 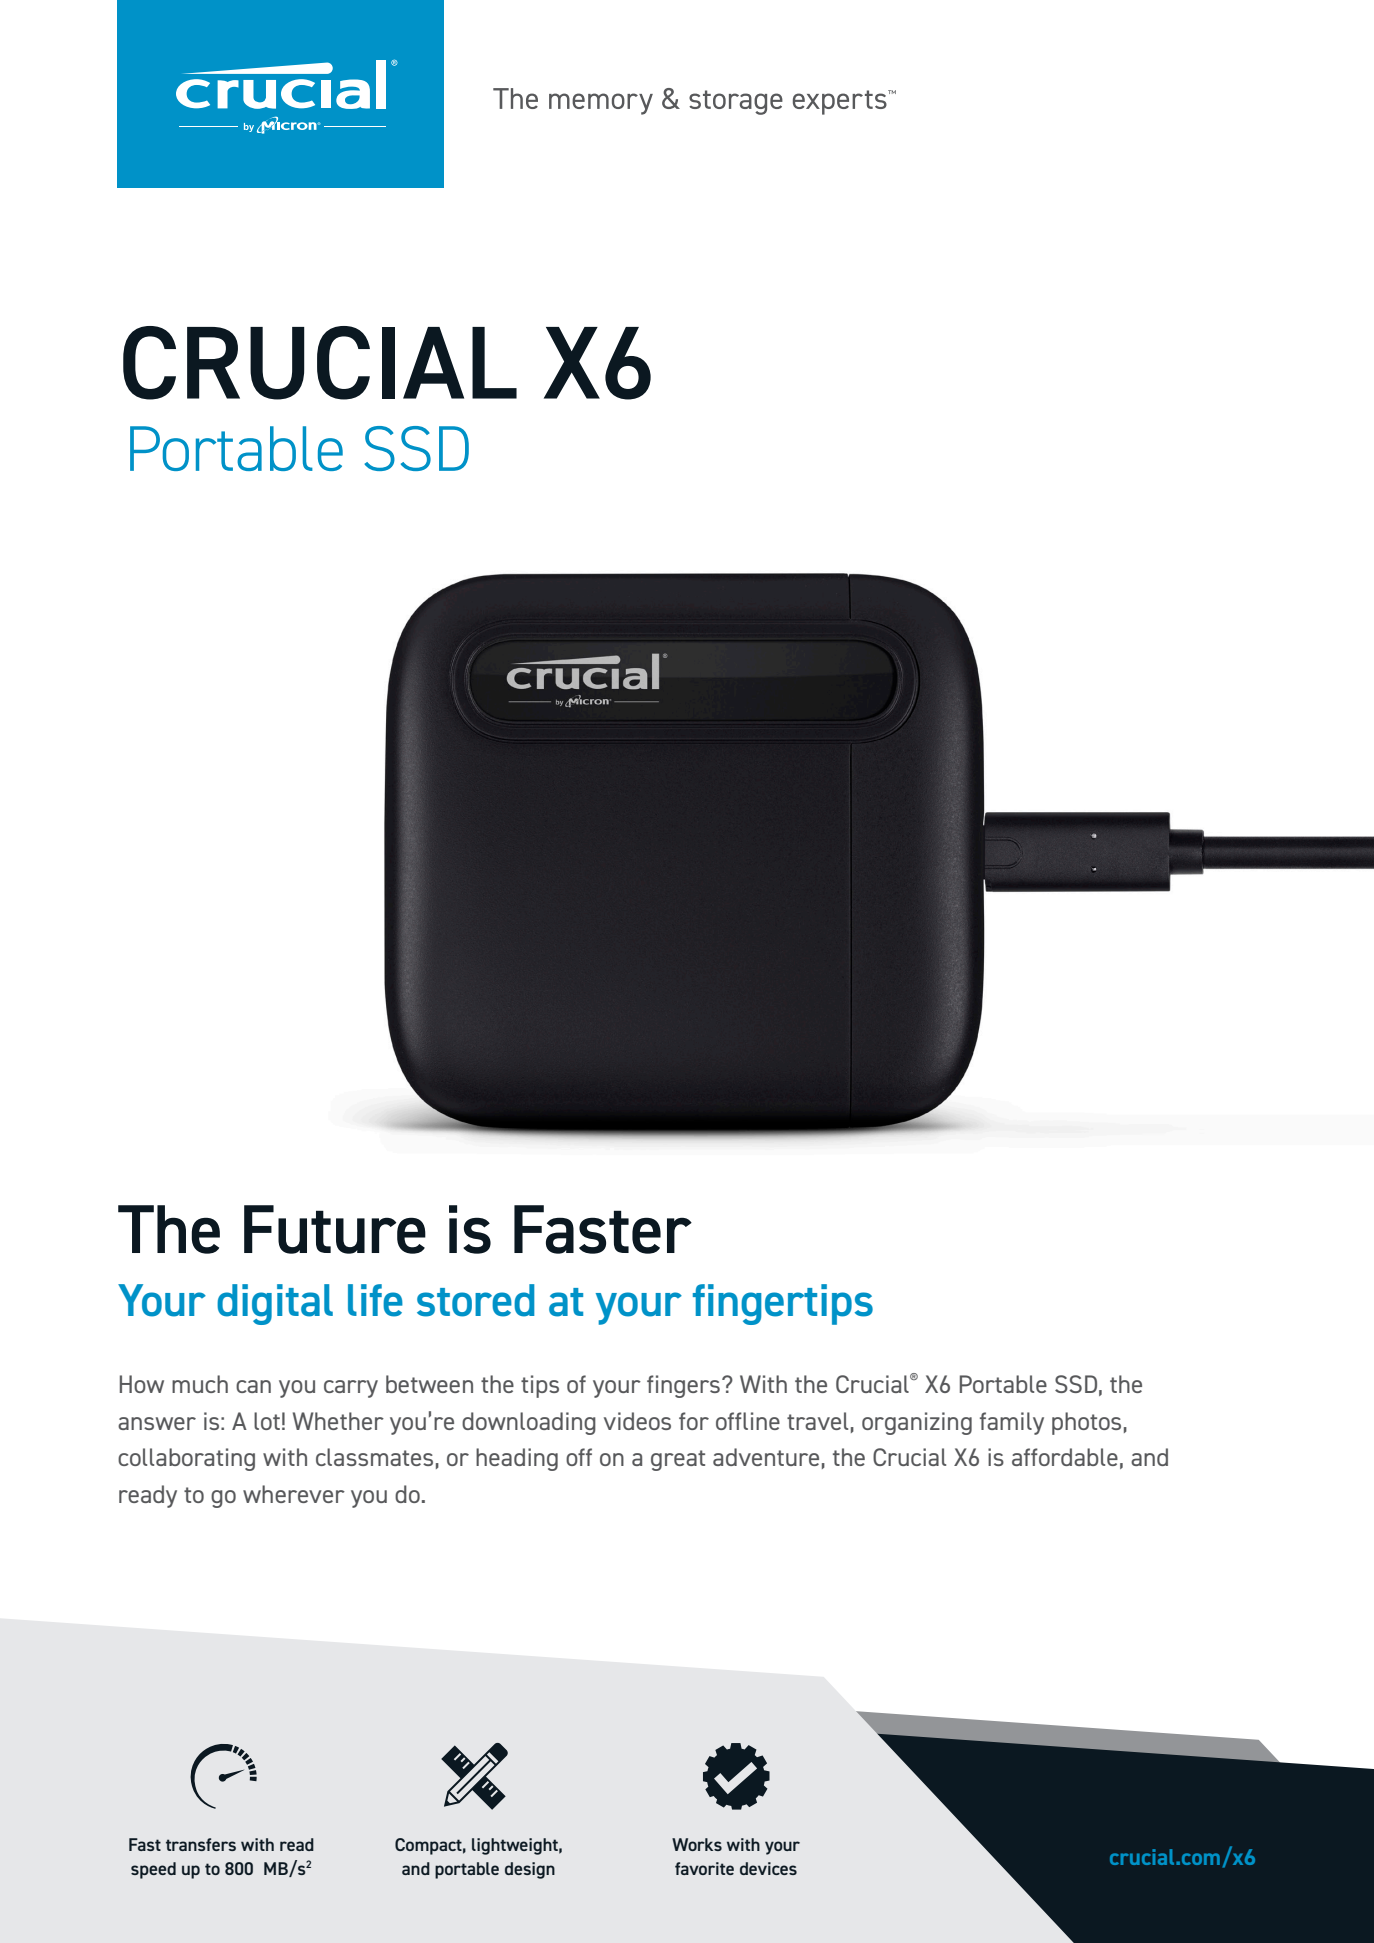 I want to click on wherever, so click(x=294, y=1494).
